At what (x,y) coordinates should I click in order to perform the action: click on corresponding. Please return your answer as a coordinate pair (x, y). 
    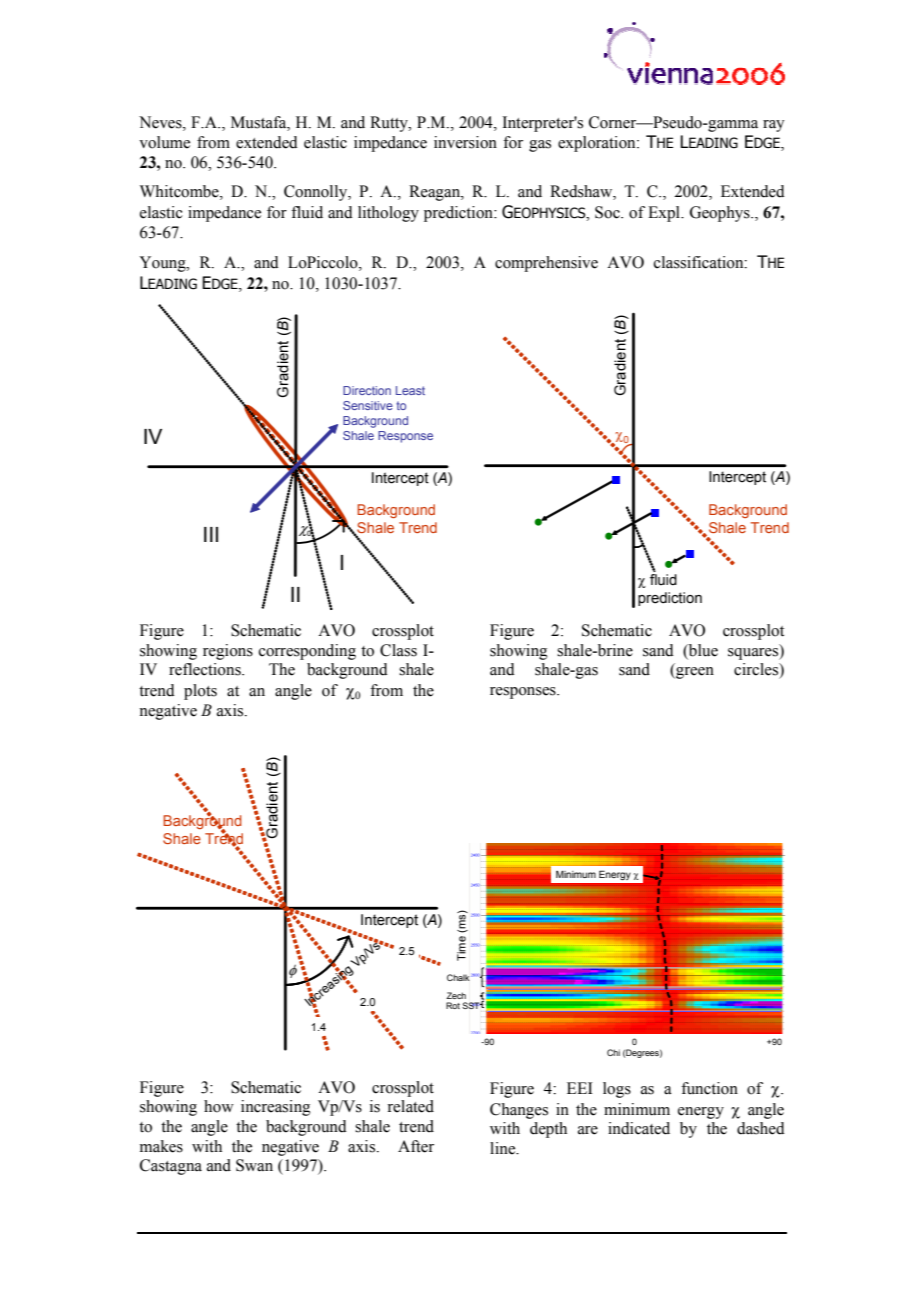
    Looking at the image, I should click on (307, 652).
